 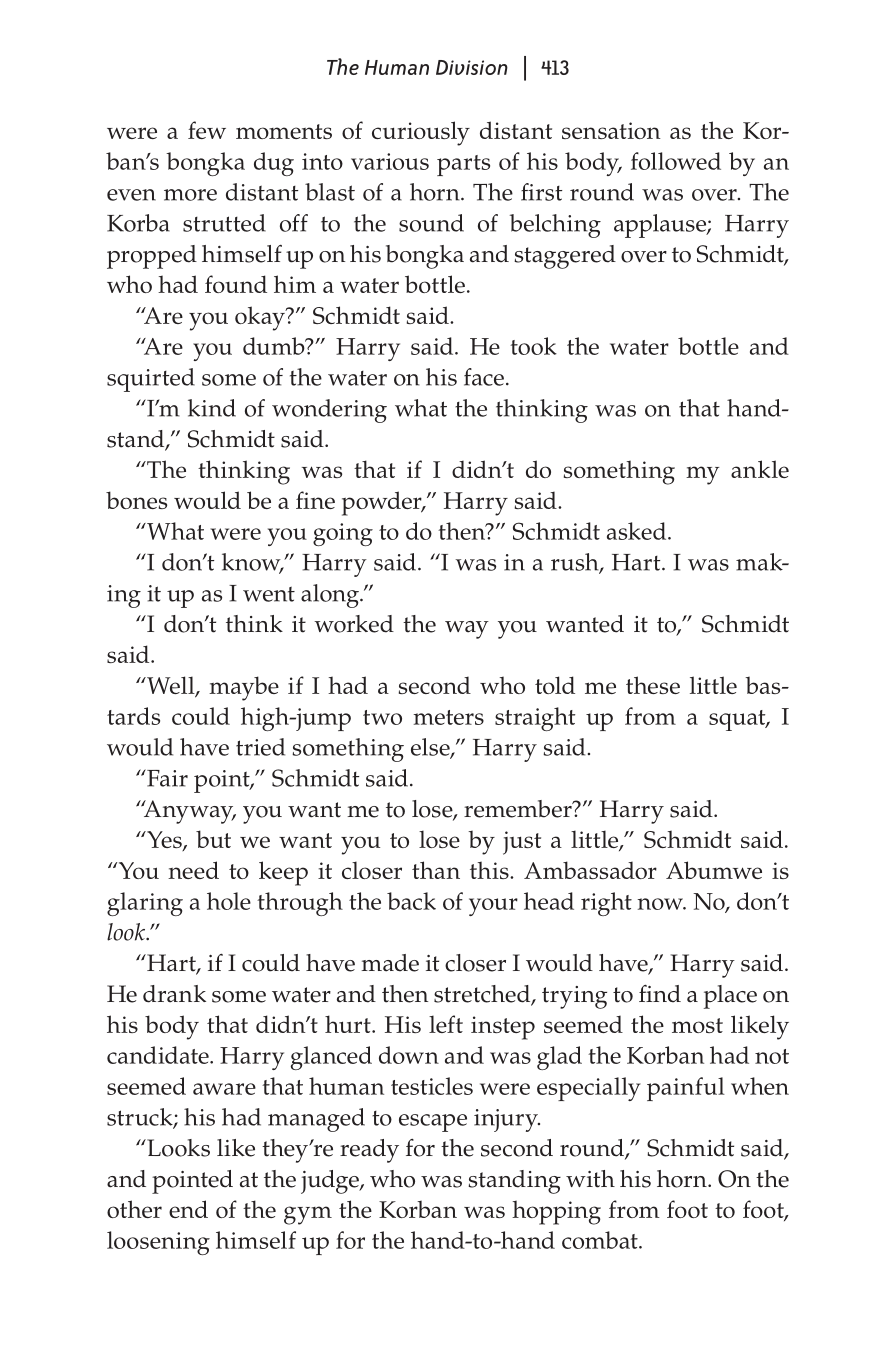 What do you see at coordinates (472, 67) in the screenshot?
I see `Division` at bounding box center [472, 67].
